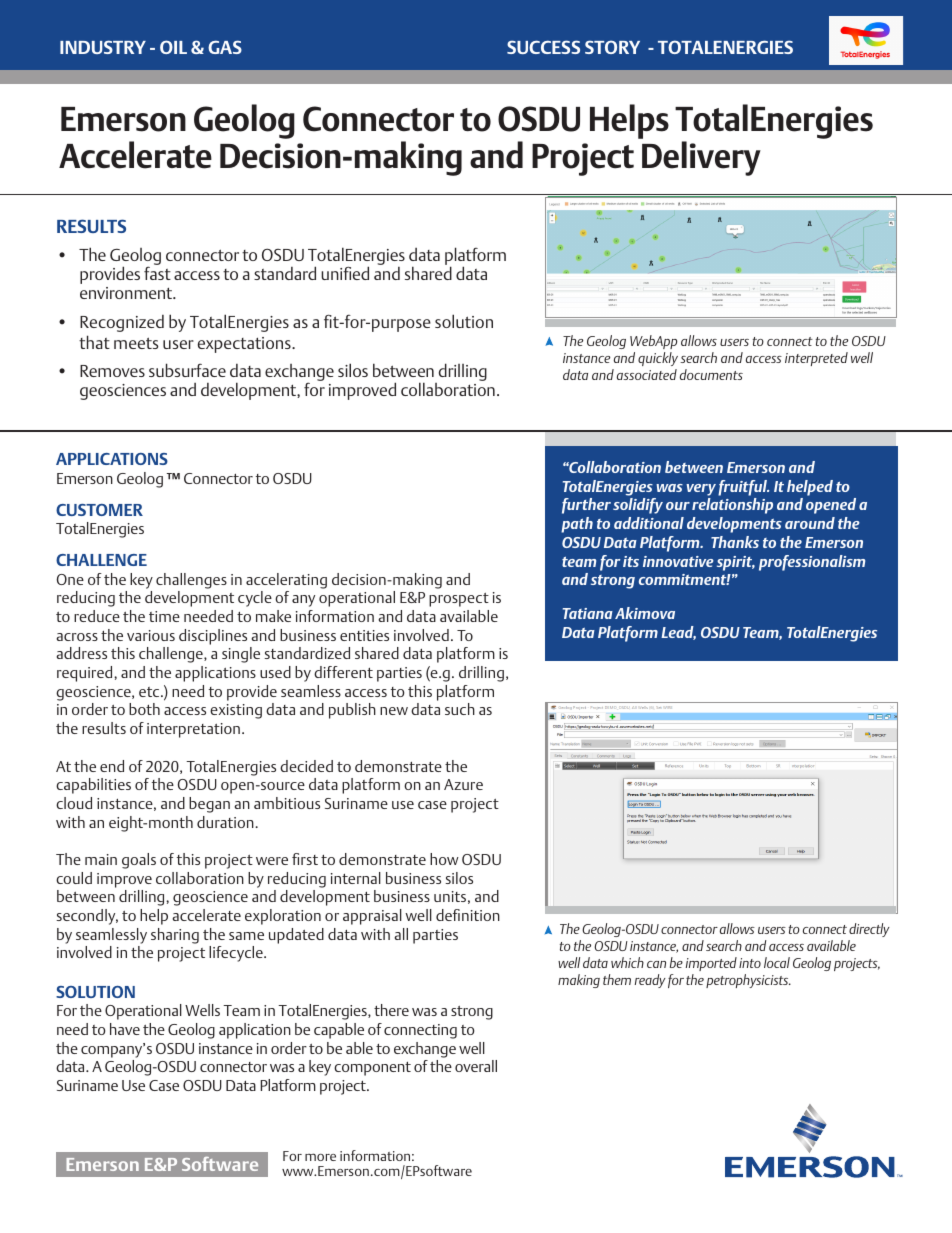  I want to click on fruitful, so click(743, 488).
